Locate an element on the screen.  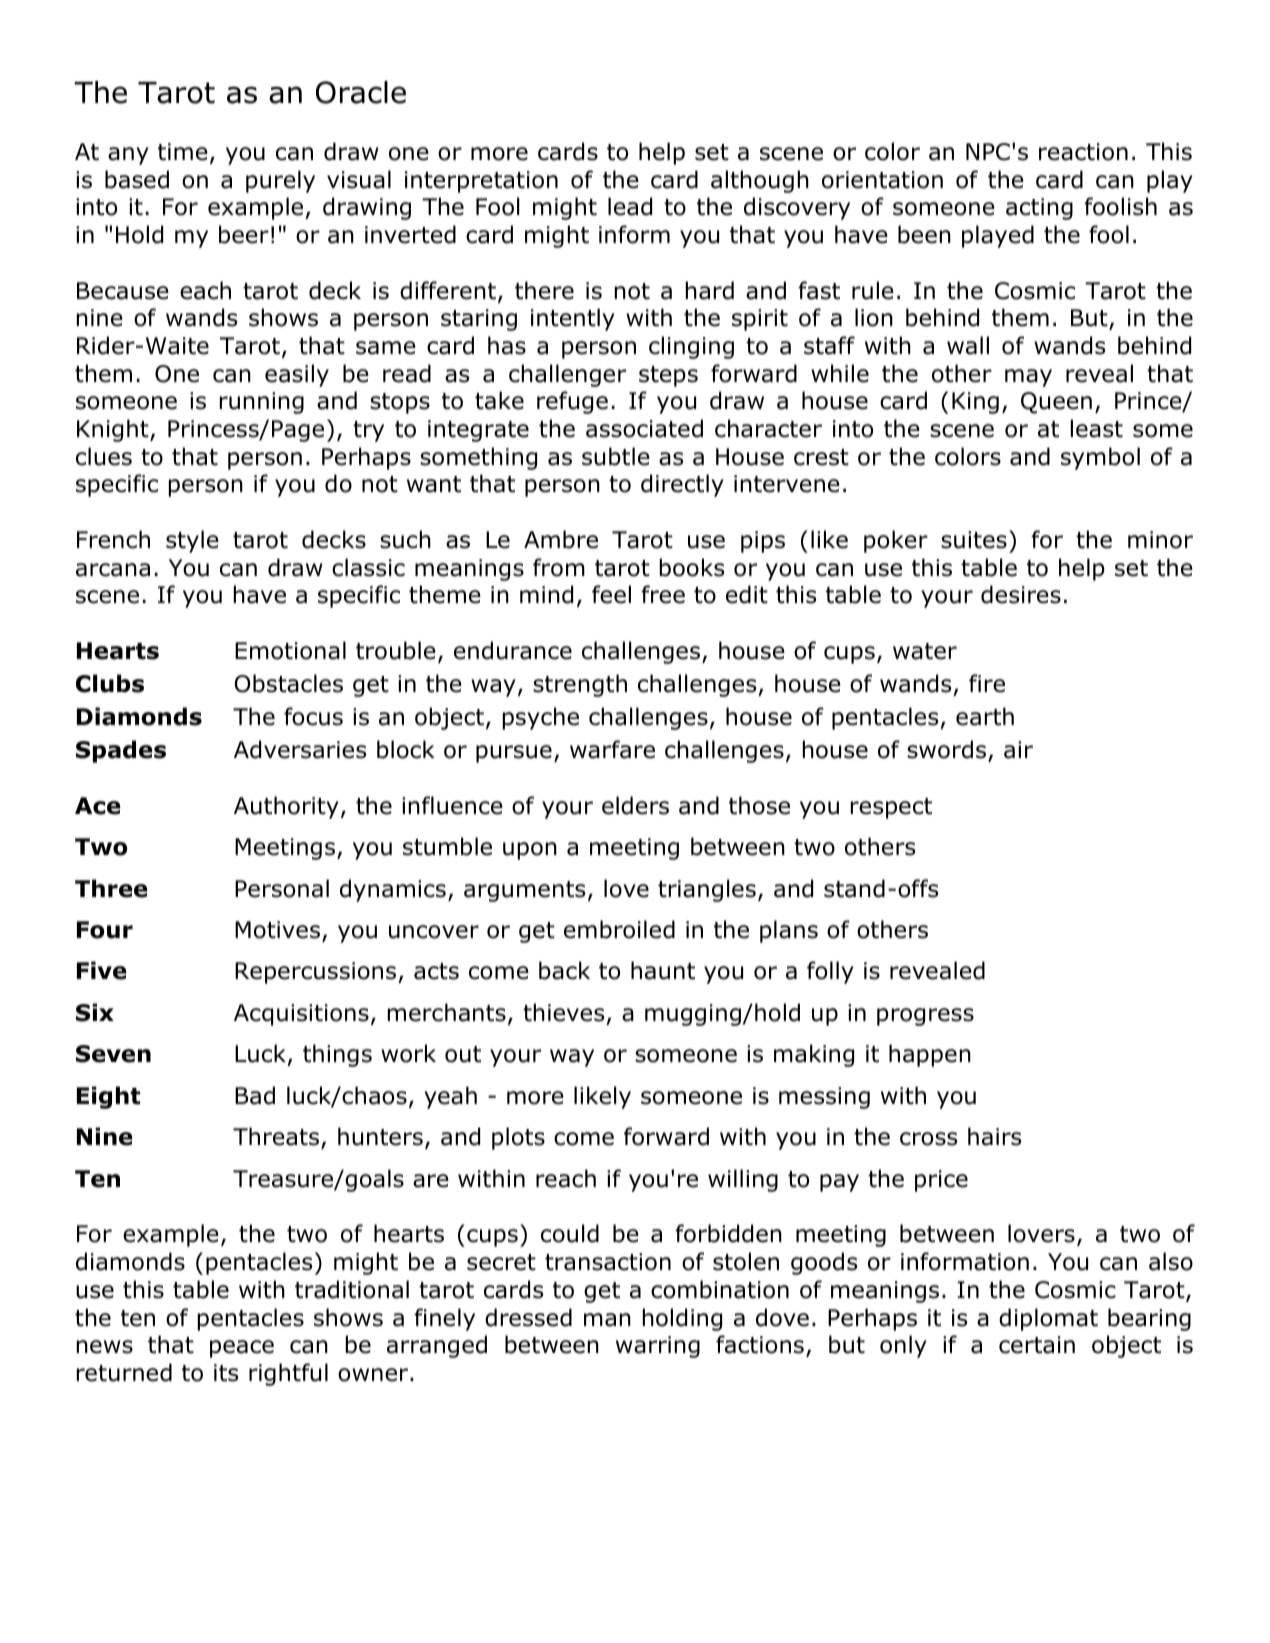
warfare is located at coordinates (612, 749).
